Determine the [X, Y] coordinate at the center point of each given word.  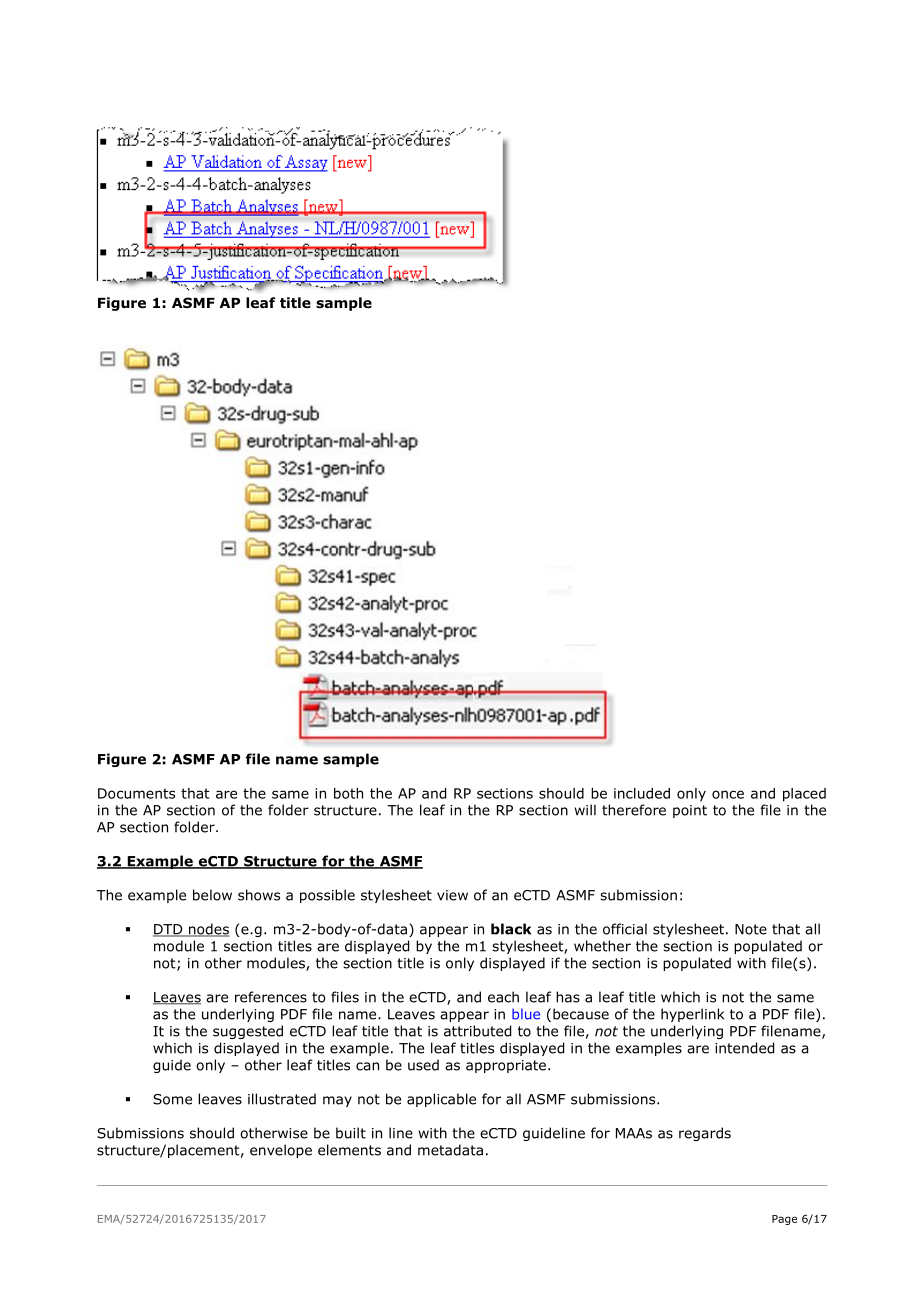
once [728, 794]
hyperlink [692, 1015]
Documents [136, 793]
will [585, 810]
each [503, 997]
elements [349, 1150]
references [271, 997]
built [351, 1133]
